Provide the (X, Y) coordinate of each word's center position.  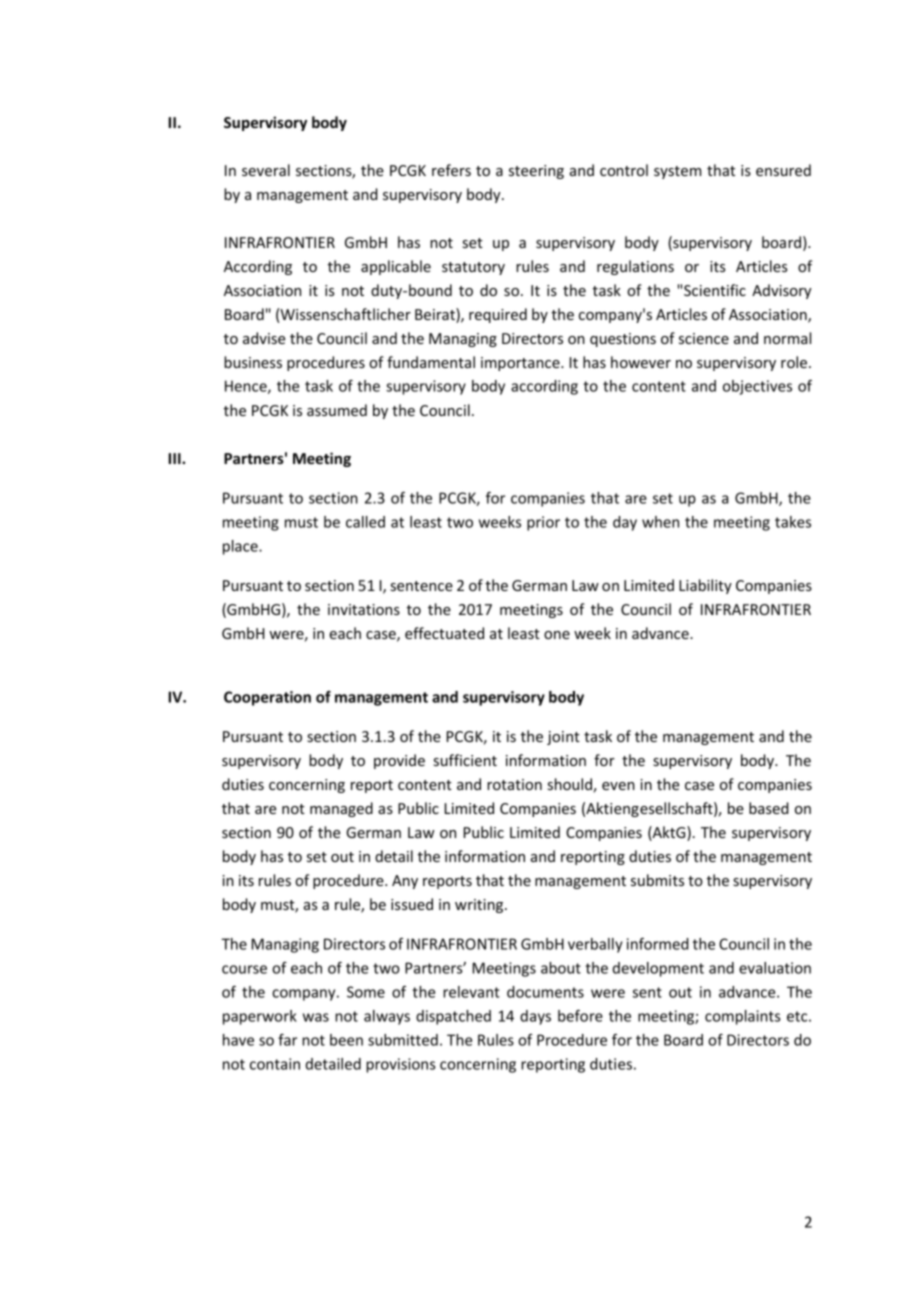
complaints (743, 1017)
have (238, 1040)
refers (451, 170)
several (266, 170)
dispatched (453, 1017)
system (677, 172)
